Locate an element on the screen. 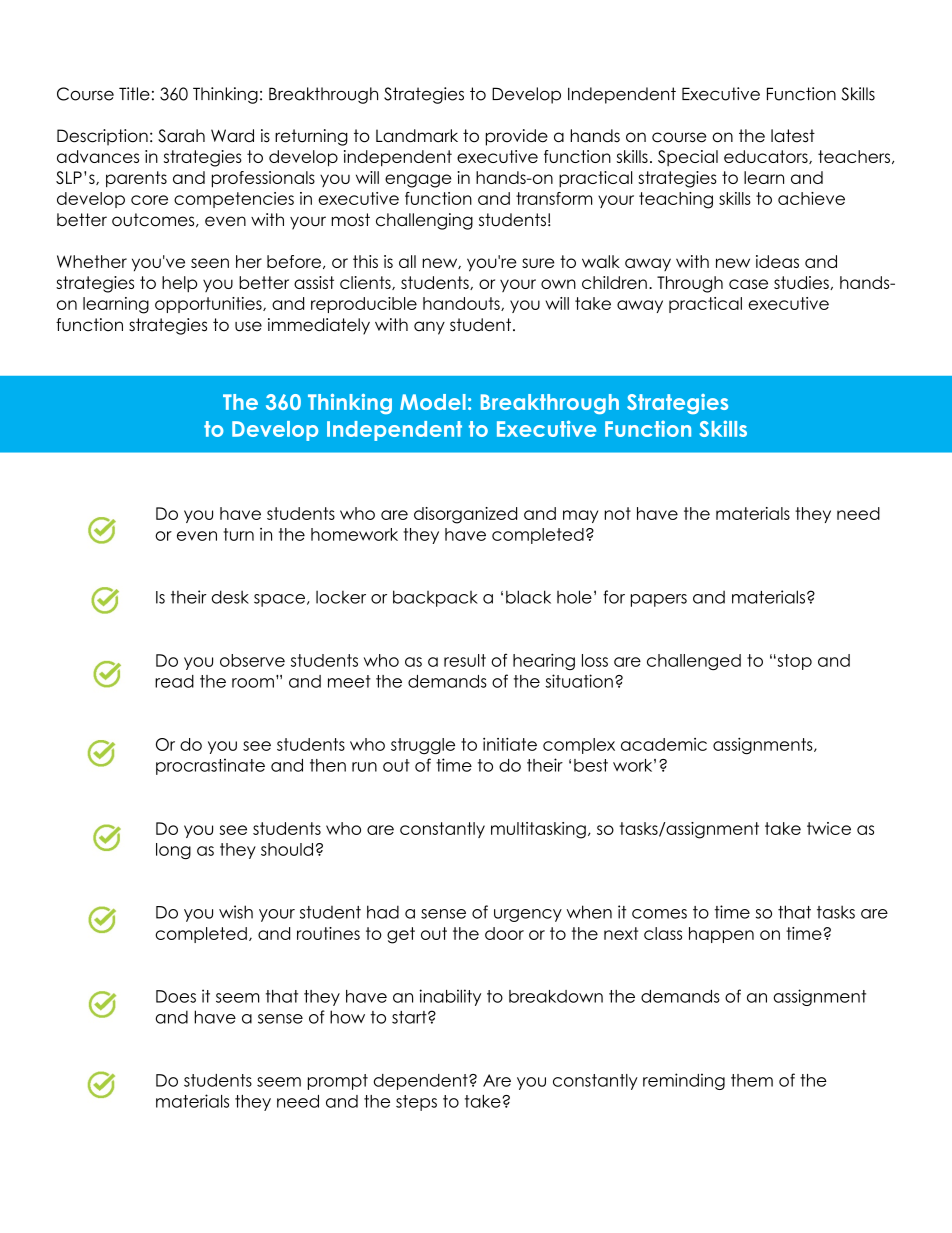 The image size is (952, 1233). case is located at coordinates (748, 284).
